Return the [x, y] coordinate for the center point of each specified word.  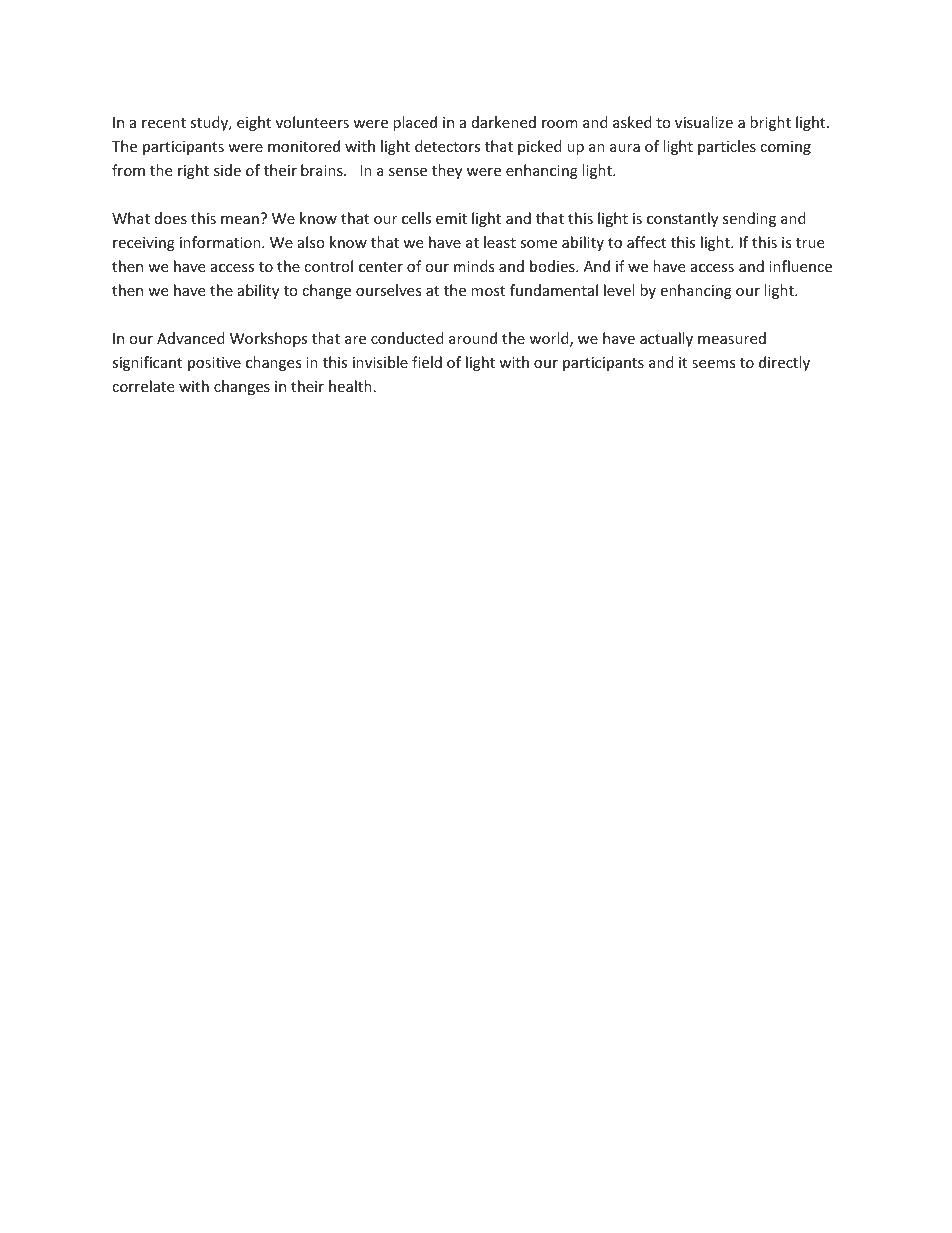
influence [800, 266]
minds [474, 266]
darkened [504, 122]
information [221, 242]
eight [254, 123]
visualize [704, 122]
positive [214, 364]
